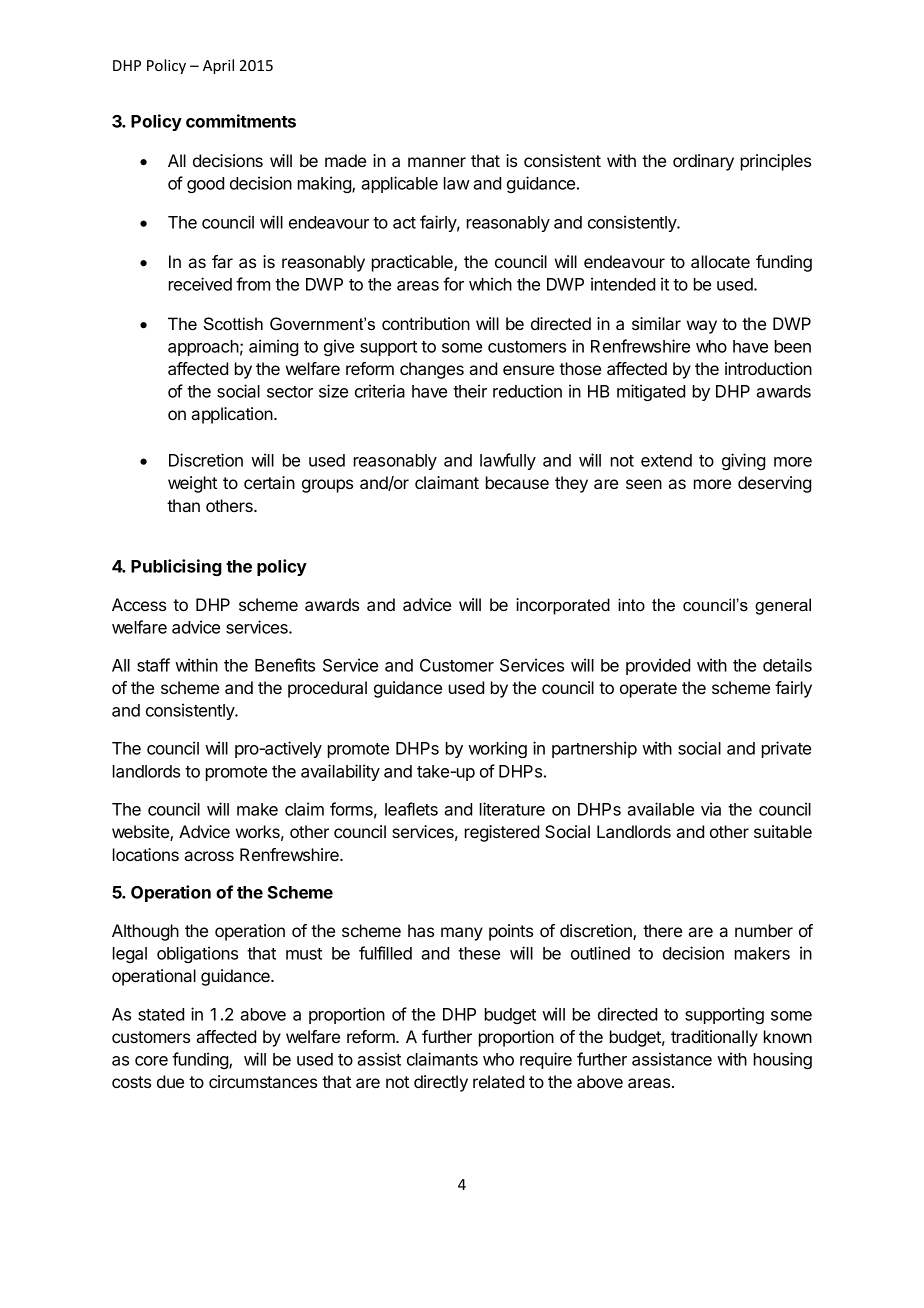 Image resolution: width=924 pixels, height=1308 pixels. Describe the element at coordinates (658, 666) in the document. I see `provided` at that location.
